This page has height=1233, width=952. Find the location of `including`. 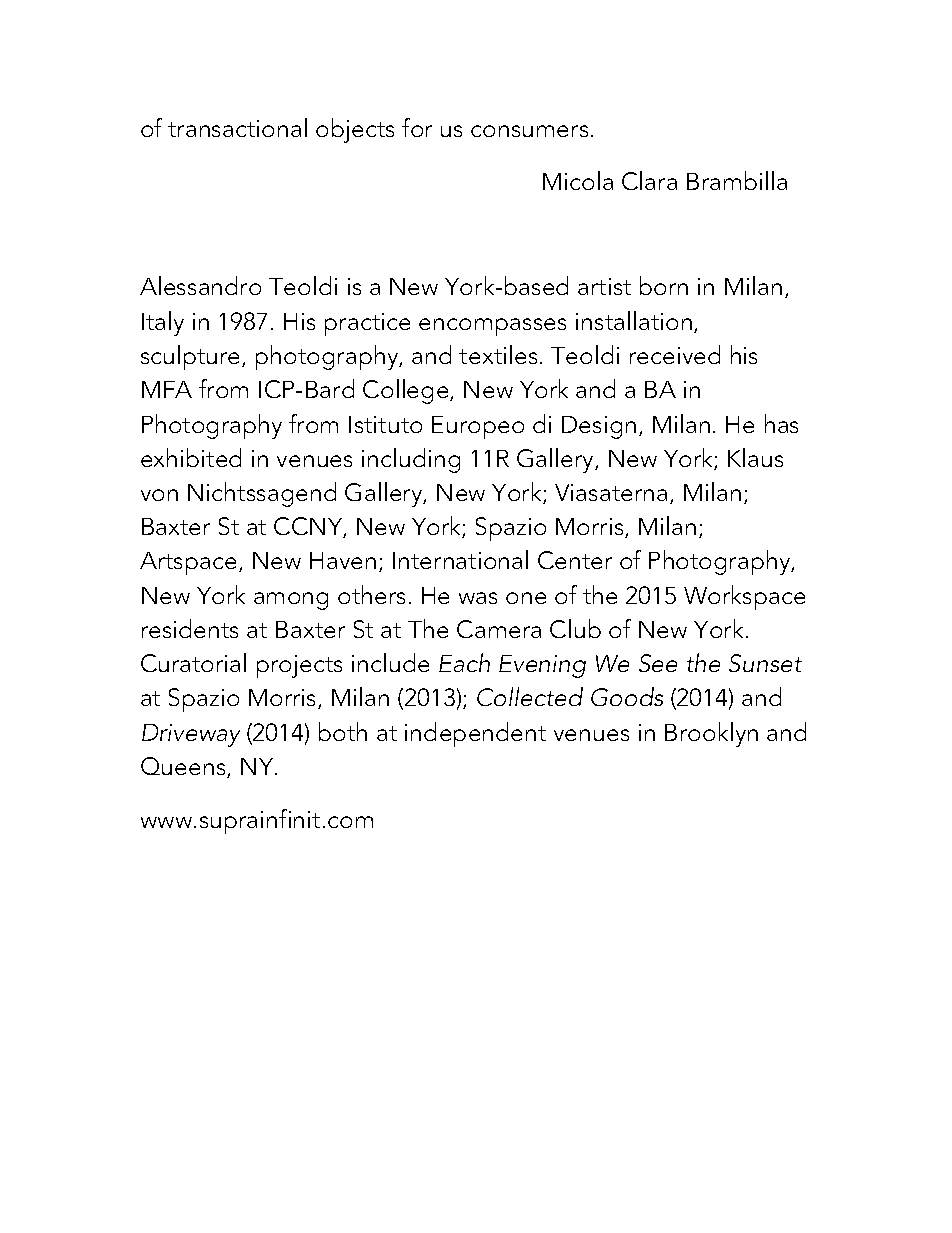

including is located at coordinates (411, 460).
